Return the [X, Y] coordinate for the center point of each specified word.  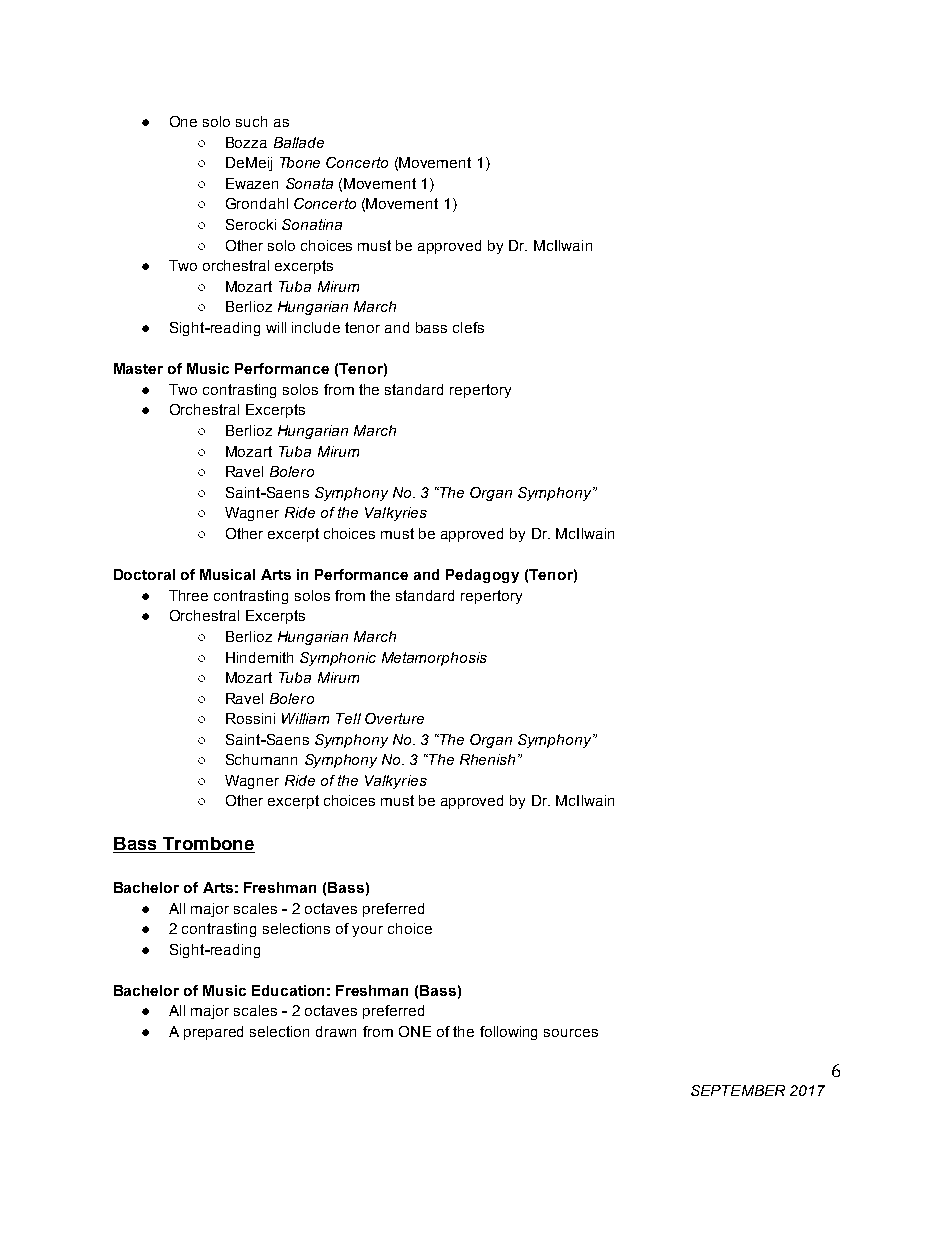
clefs [468, 327]
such [251, 121]
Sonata [309, 183]
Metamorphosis [434, 659]
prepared [213, 1033]
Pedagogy [482, 576]
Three [188, 595]
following [508, 1033]
